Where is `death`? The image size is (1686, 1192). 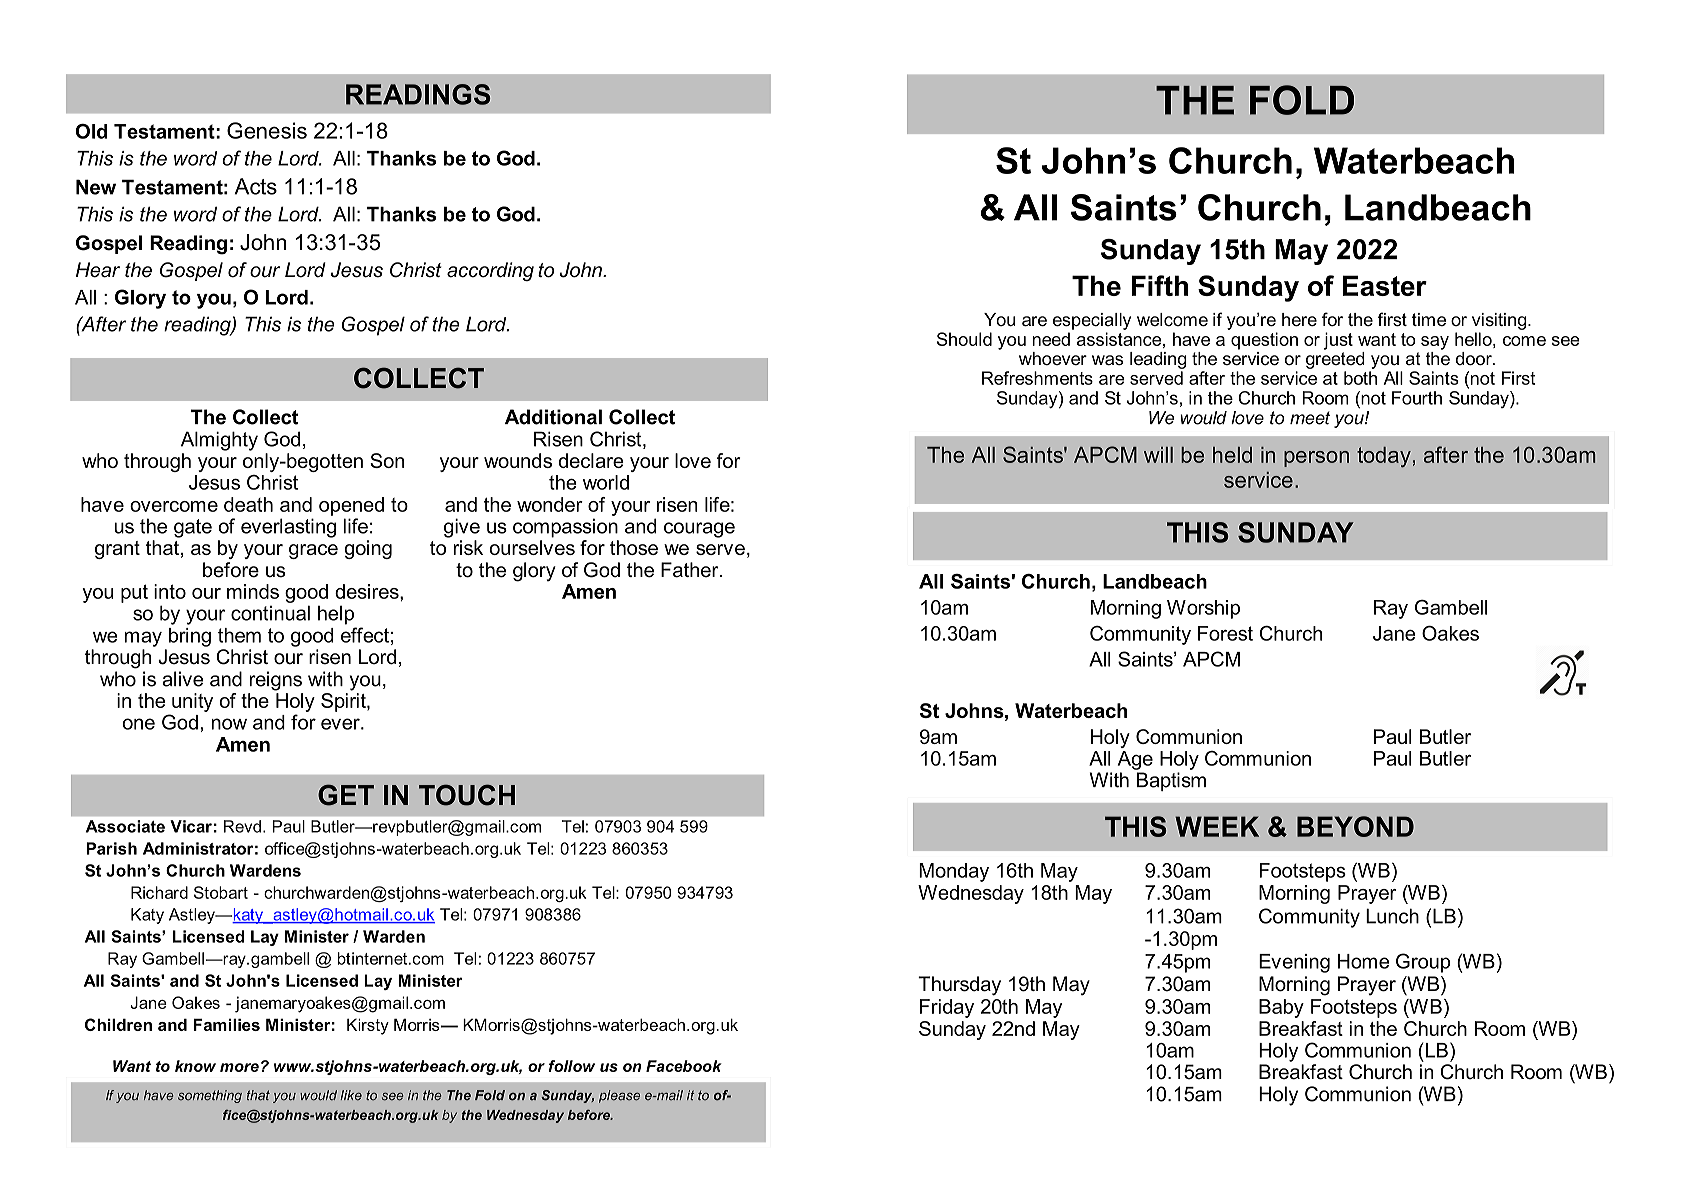
death is located at coordinates (248, 504).
